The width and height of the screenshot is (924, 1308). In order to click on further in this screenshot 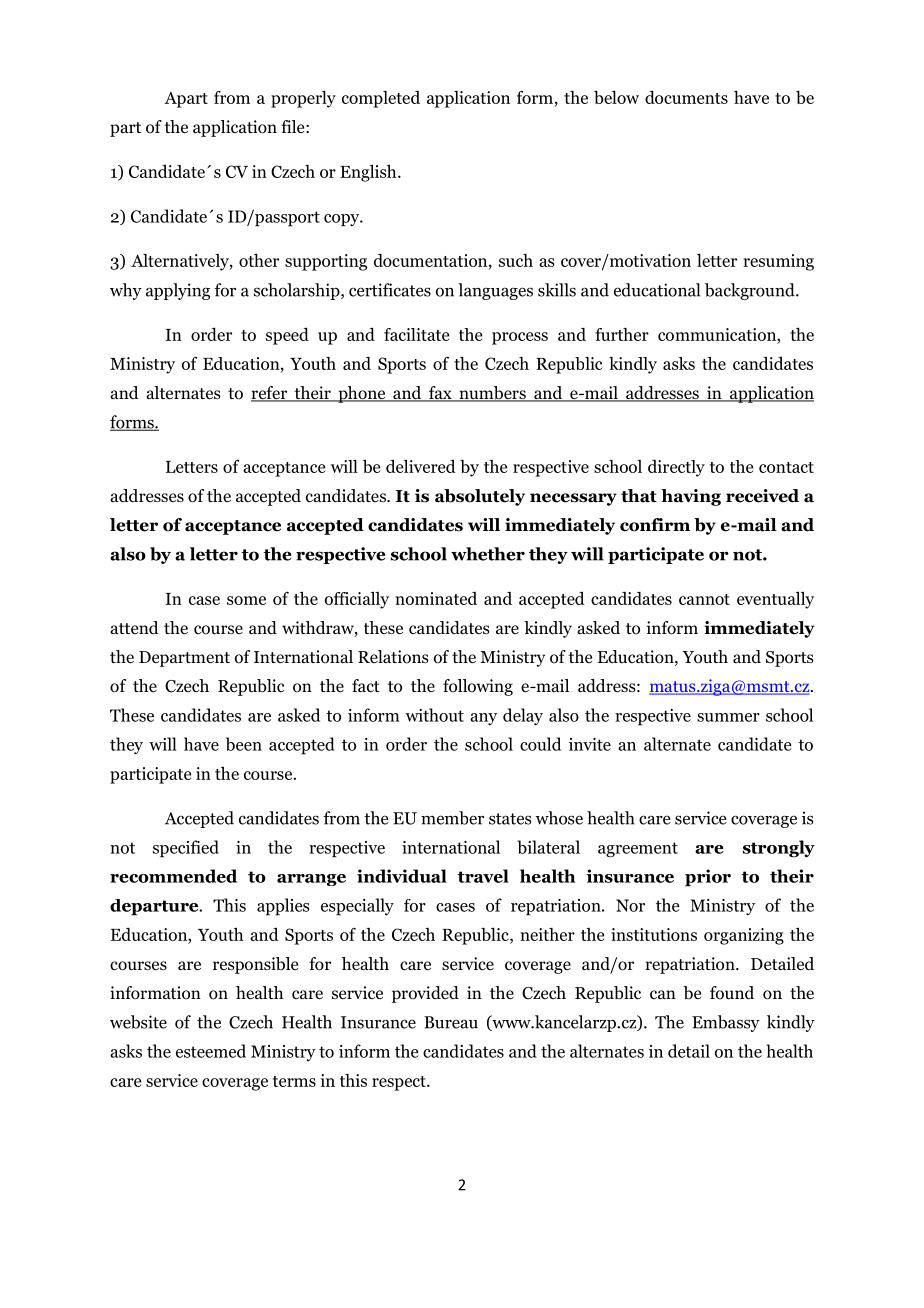, I will do `click(622, 334)`.
